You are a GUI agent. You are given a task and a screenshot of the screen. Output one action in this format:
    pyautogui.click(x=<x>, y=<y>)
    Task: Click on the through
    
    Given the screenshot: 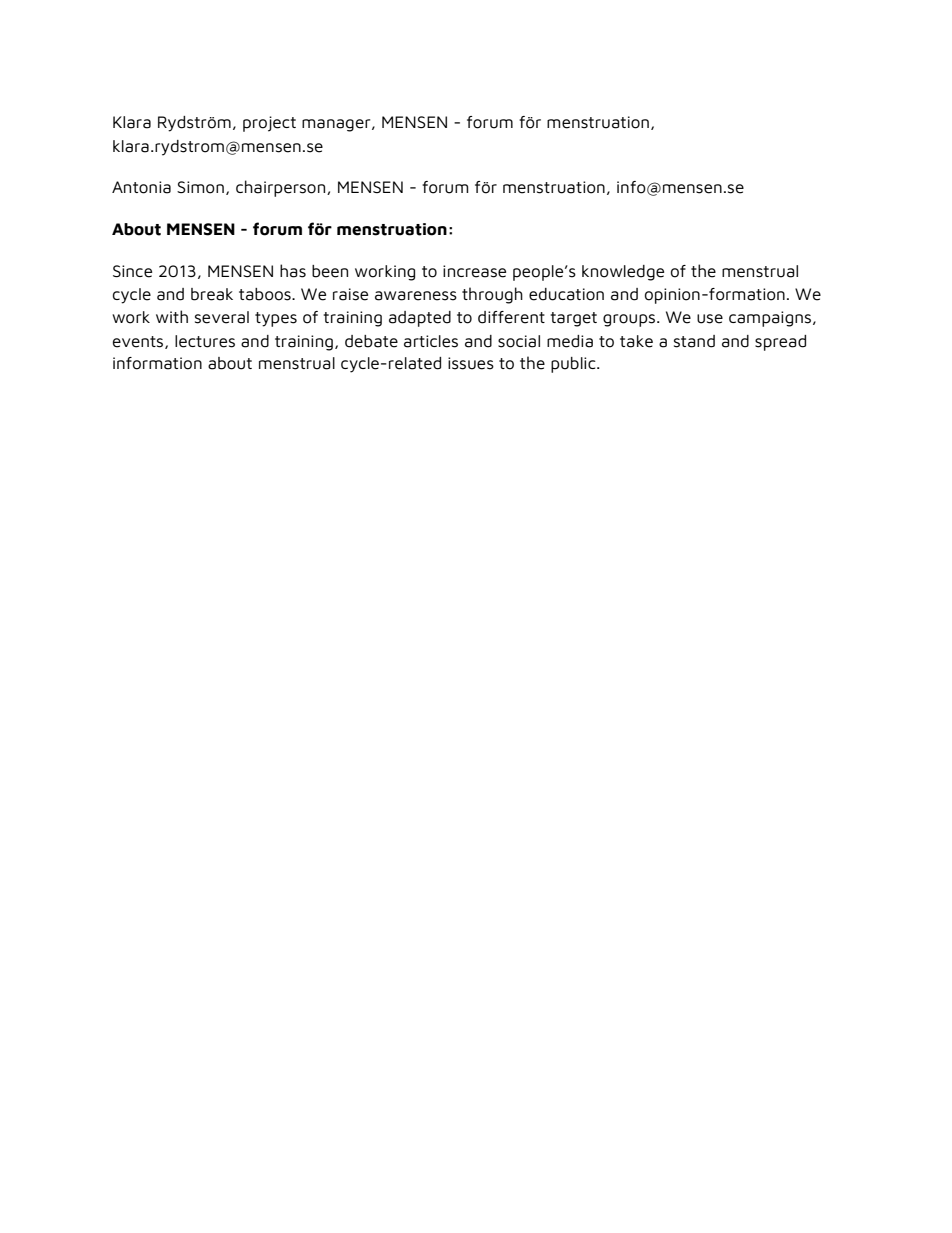 What is the action you would take?
    pyautogui.click(x=492, y=295)
